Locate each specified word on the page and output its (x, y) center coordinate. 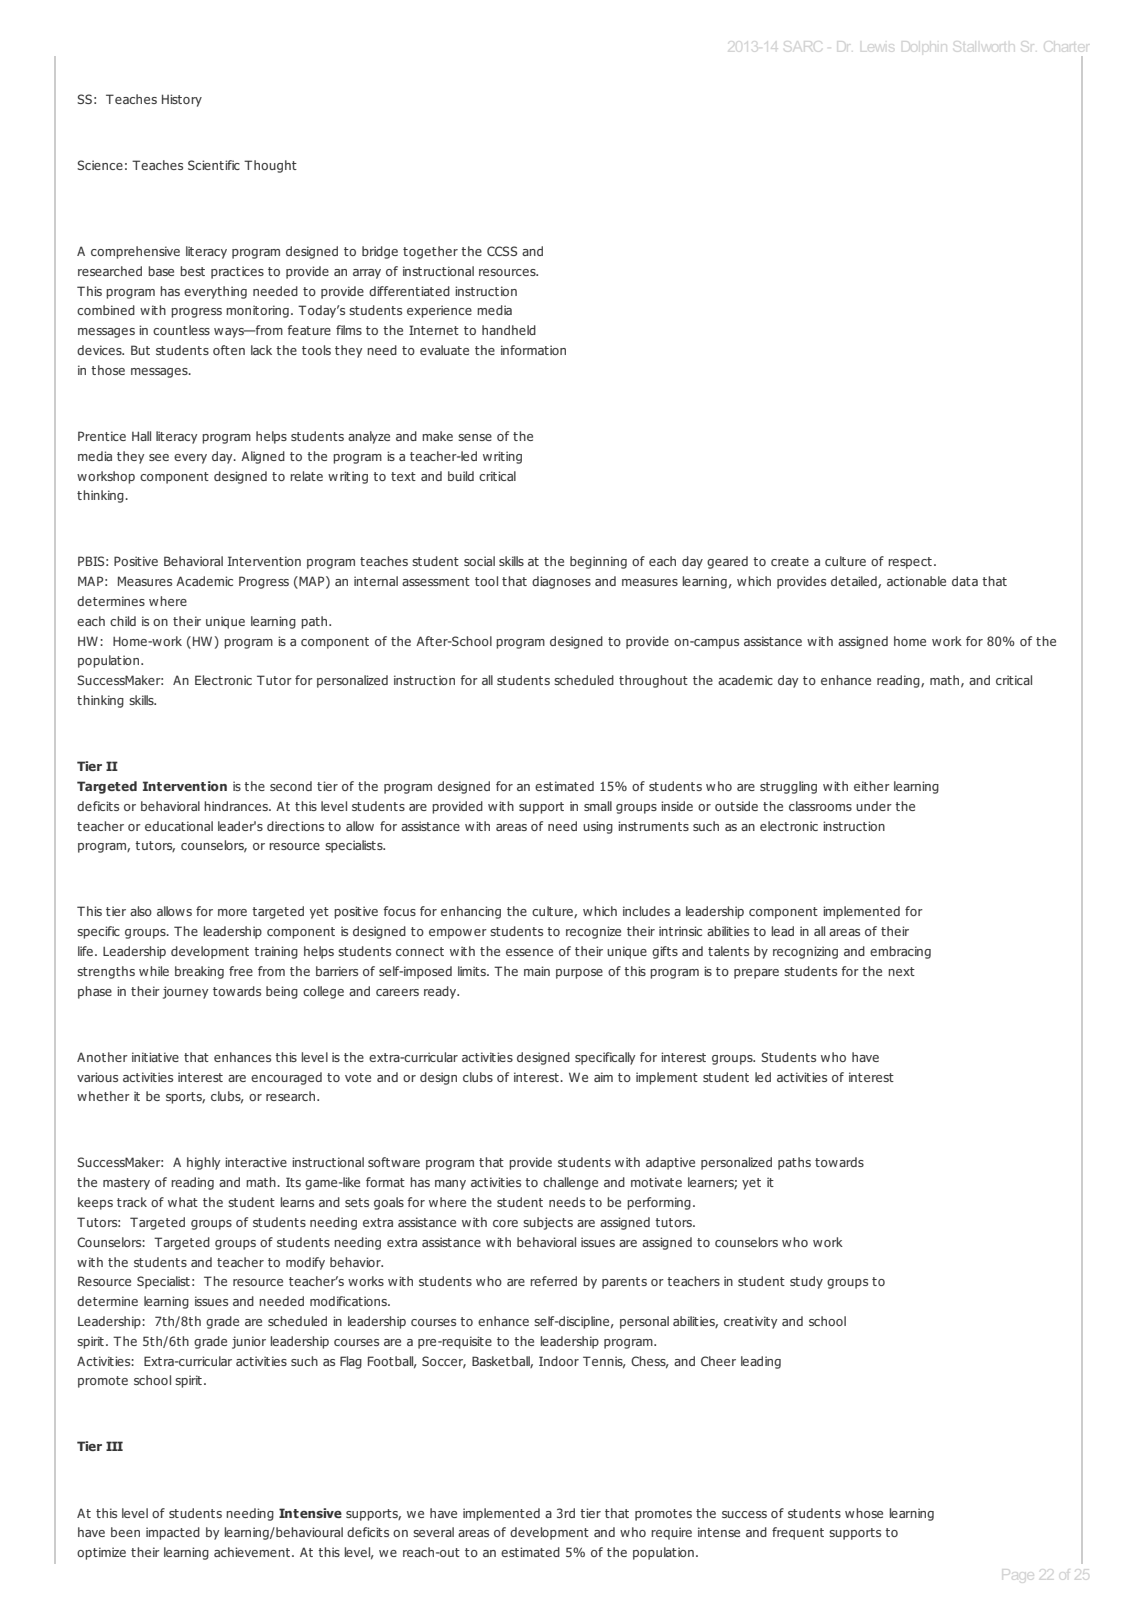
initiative (155, 1057)
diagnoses (561, 582)
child (123, 621)
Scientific (214, 165)
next (901, 971)
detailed (855, 582)
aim (603, 1077)
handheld (509, 330)
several (433, 1532)
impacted (173, 1533)
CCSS (502, 251)
